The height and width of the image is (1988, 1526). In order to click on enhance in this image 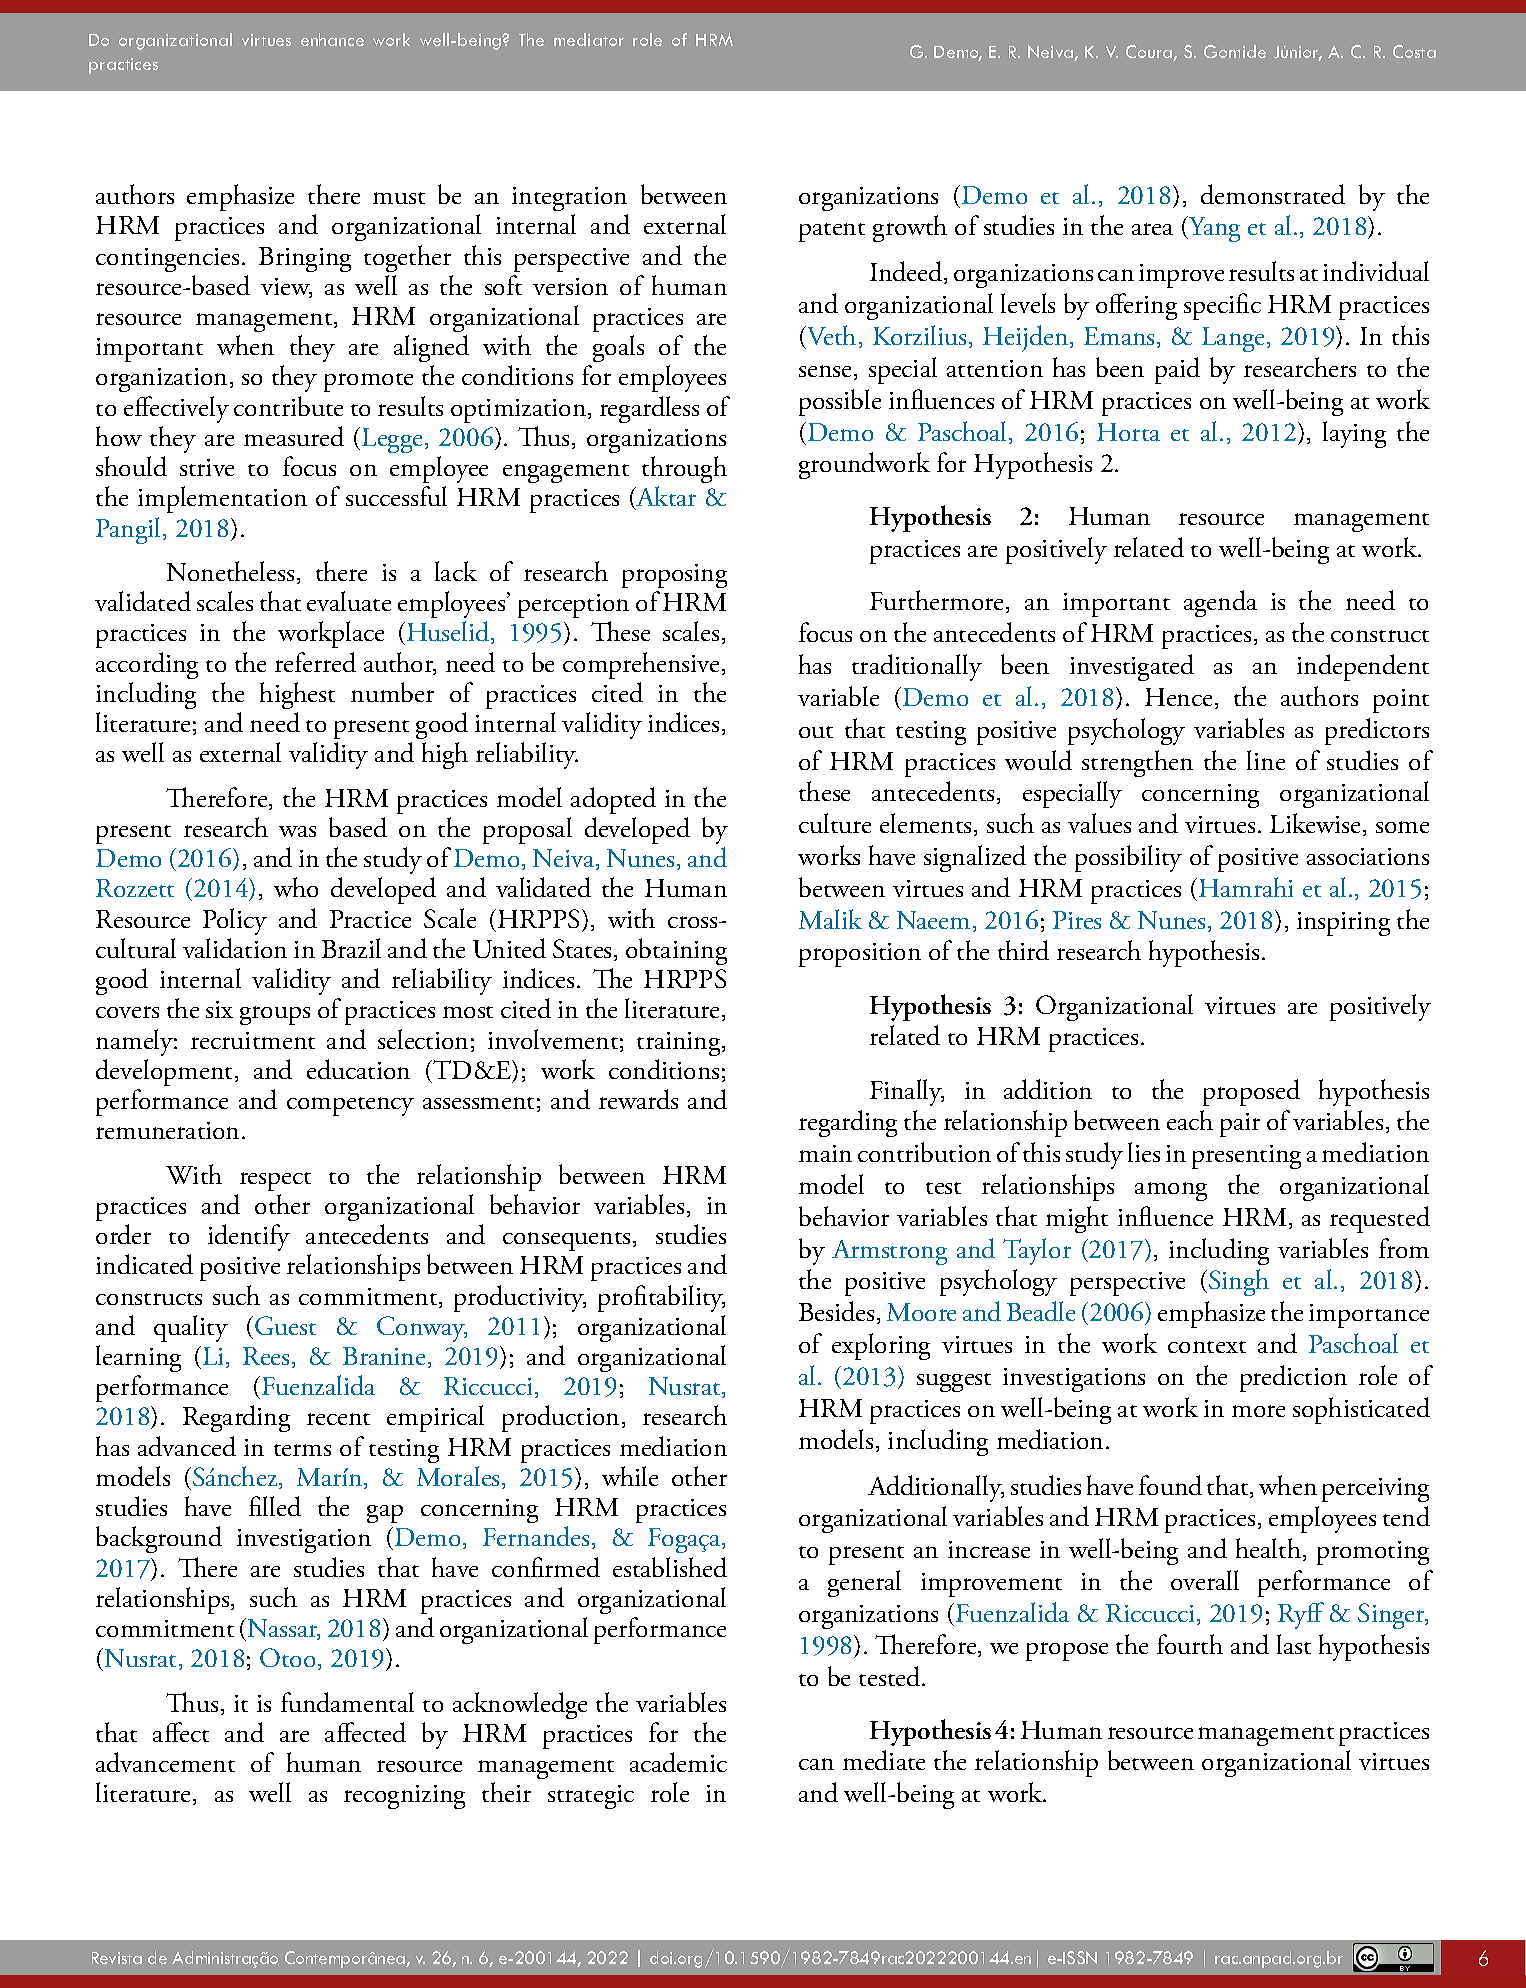, I will do `click(332, 39)`.
